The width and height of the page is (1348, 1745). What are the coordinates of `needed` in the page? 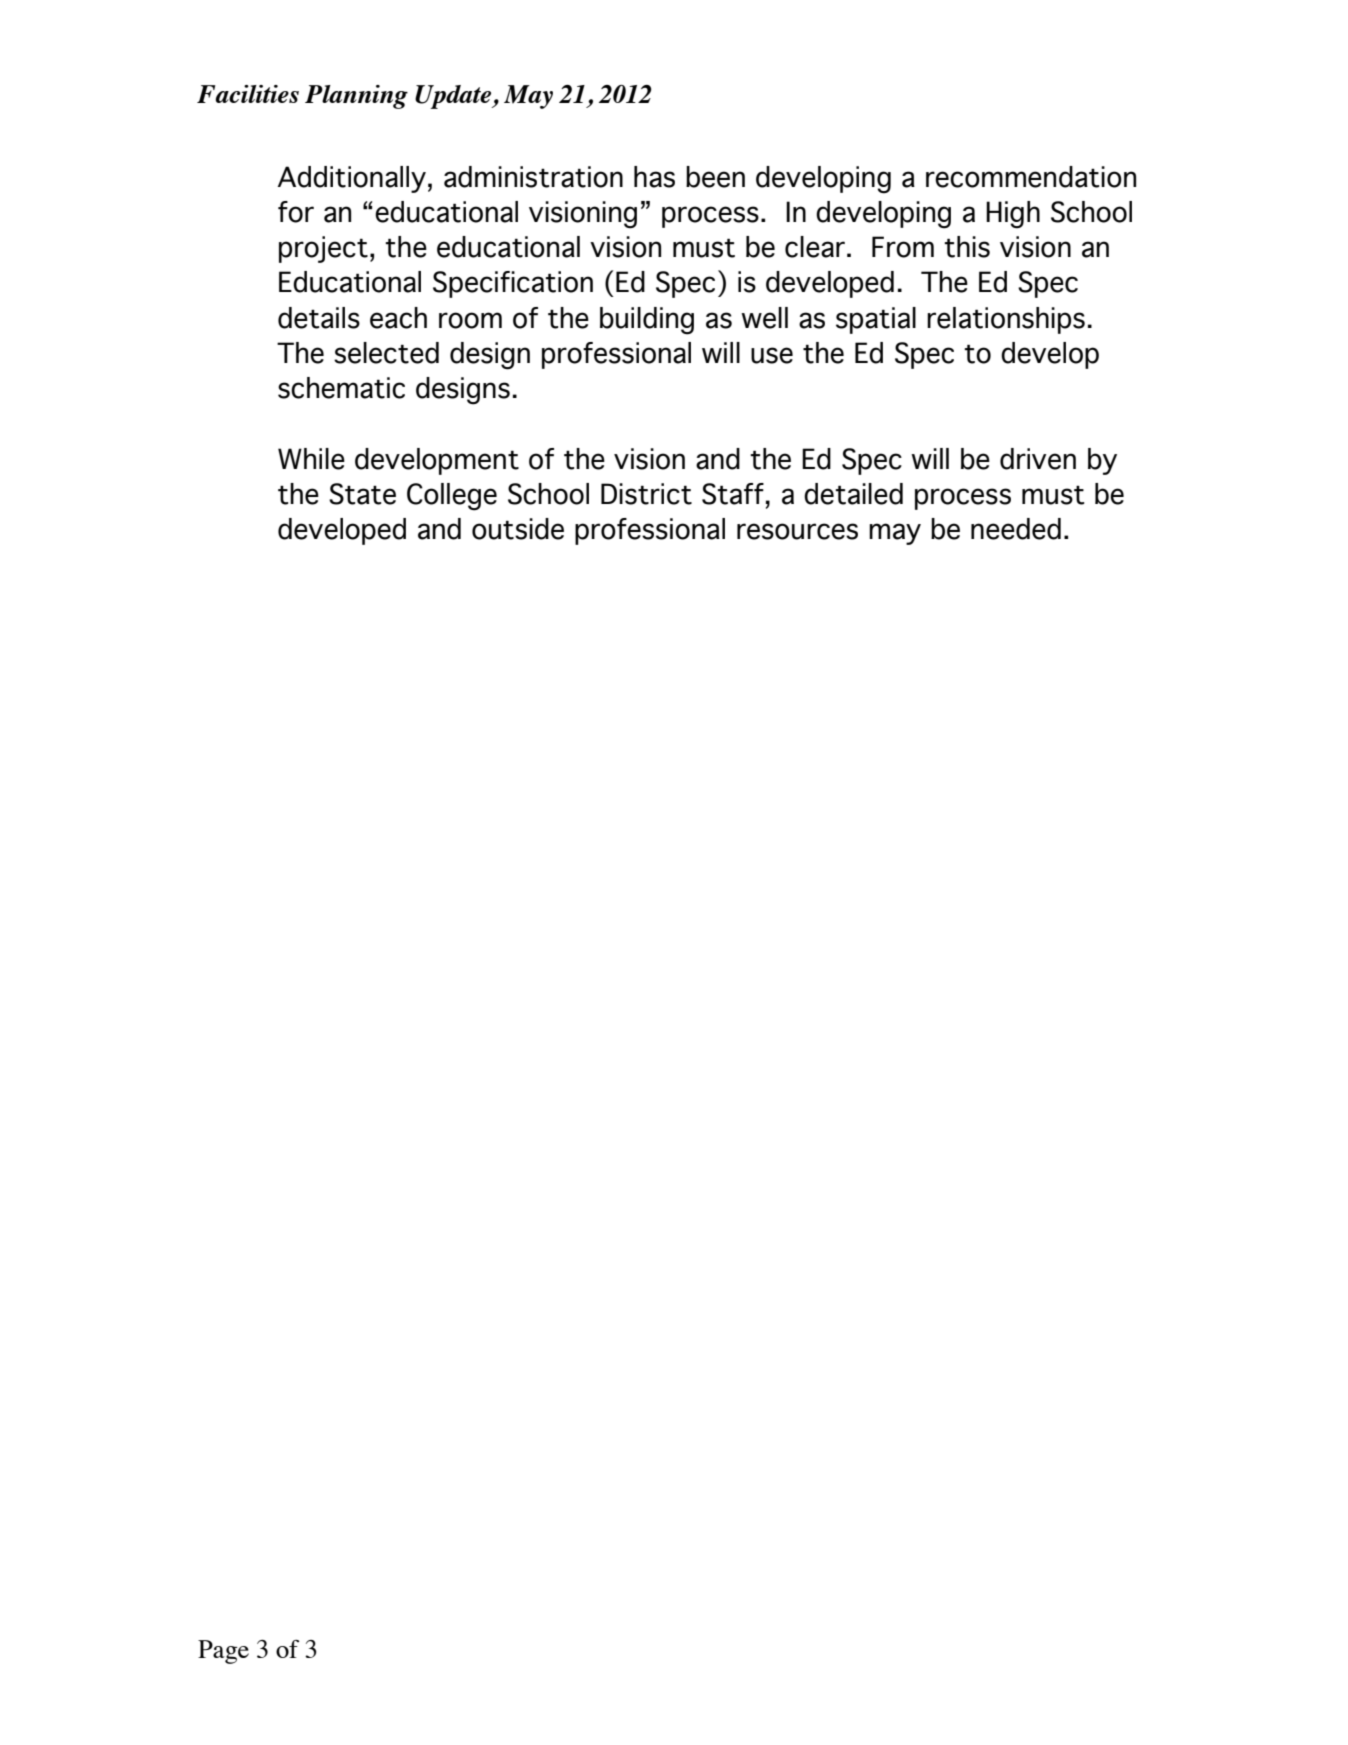 It's located at (1016, 529).
